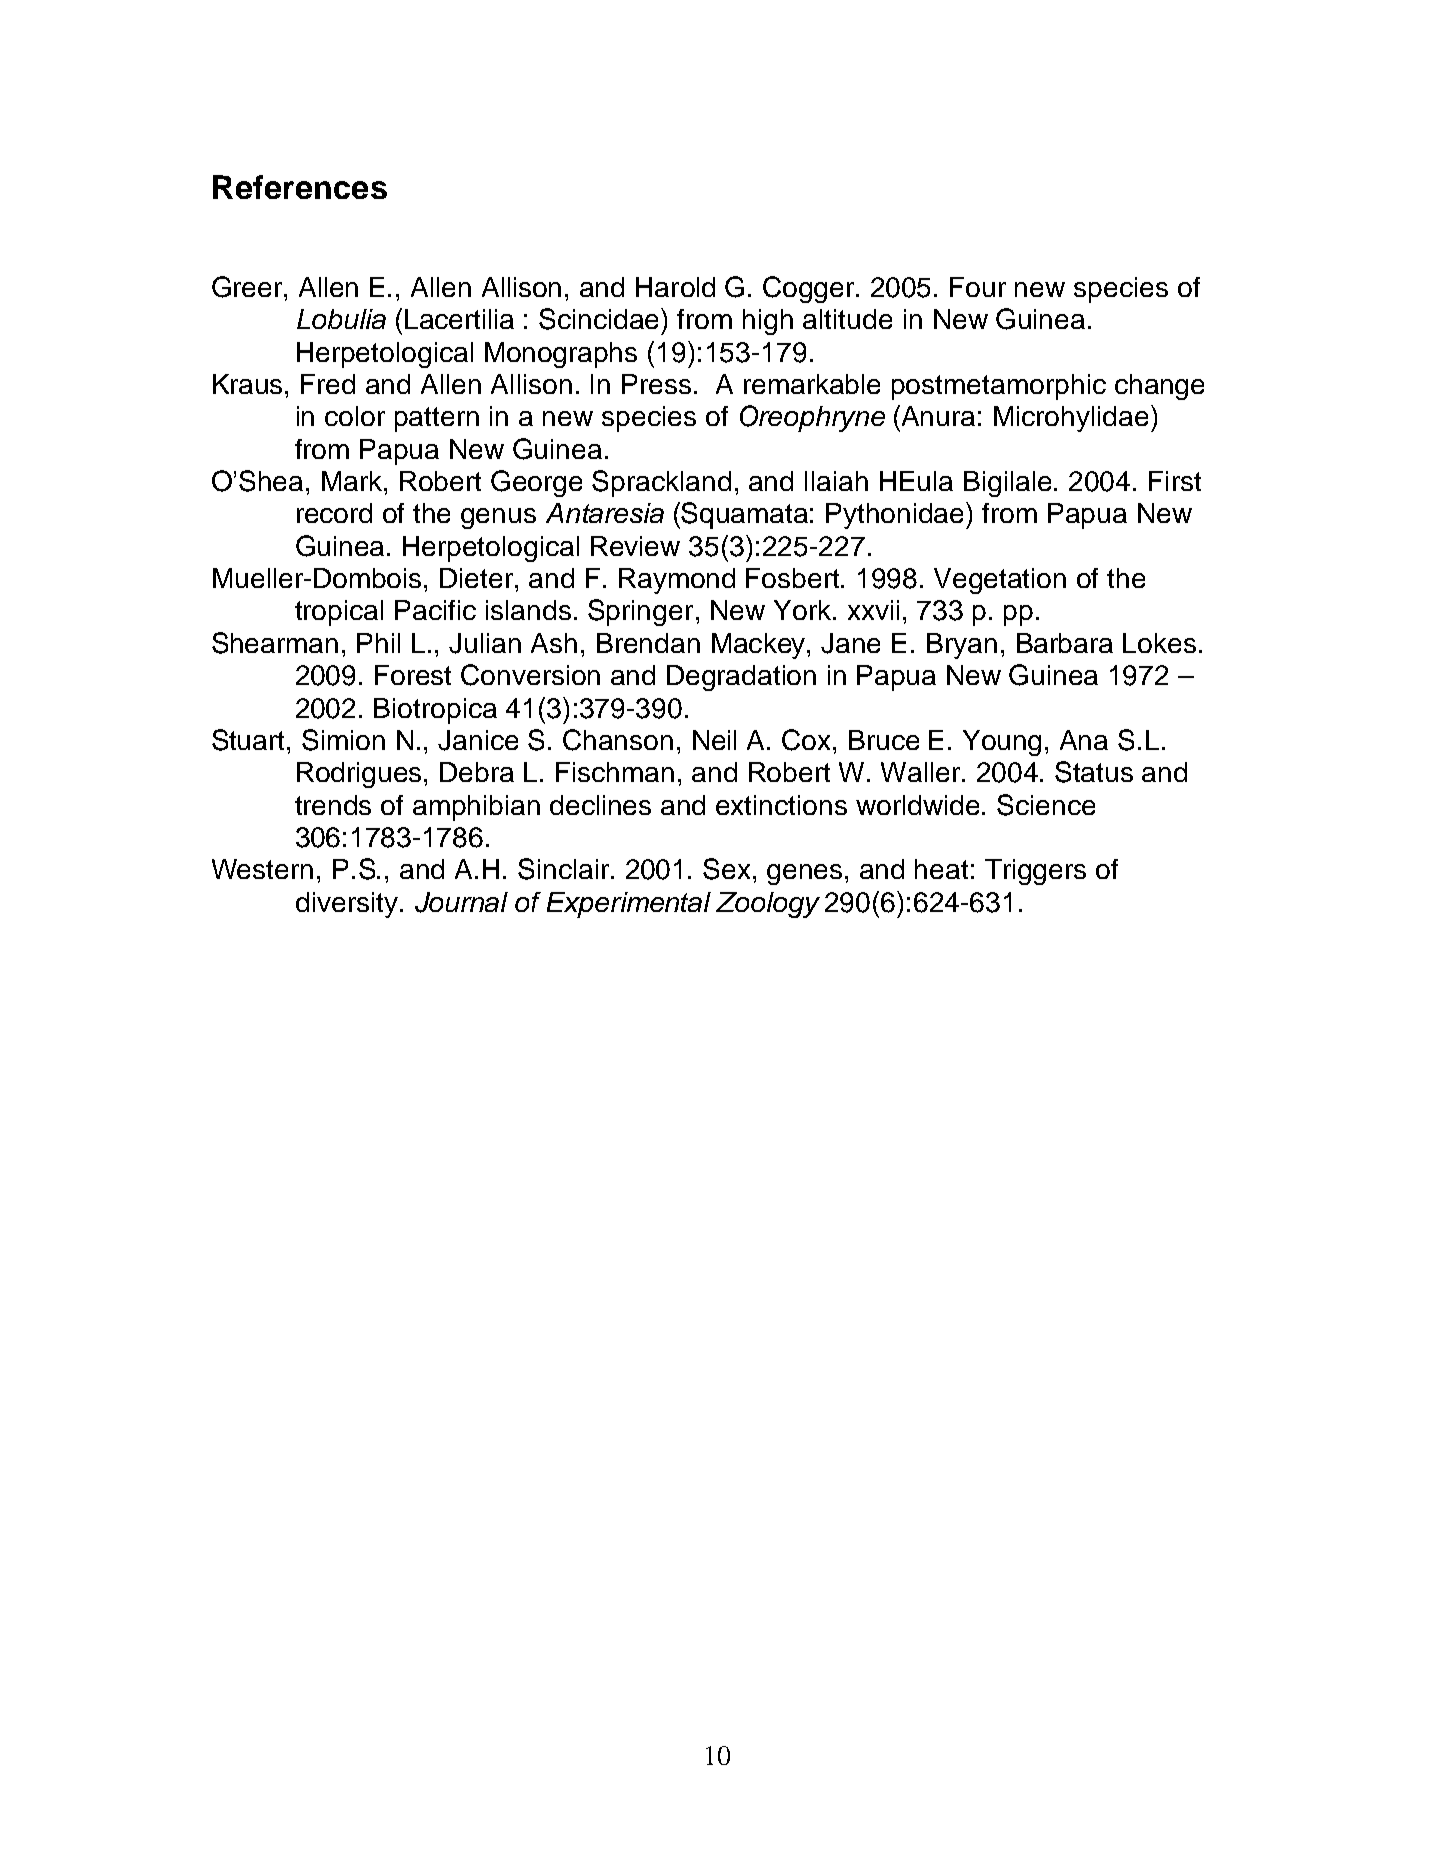  Describe the element at coordinates (938, 416) in the screenshot. I see `Anura` at that location.
